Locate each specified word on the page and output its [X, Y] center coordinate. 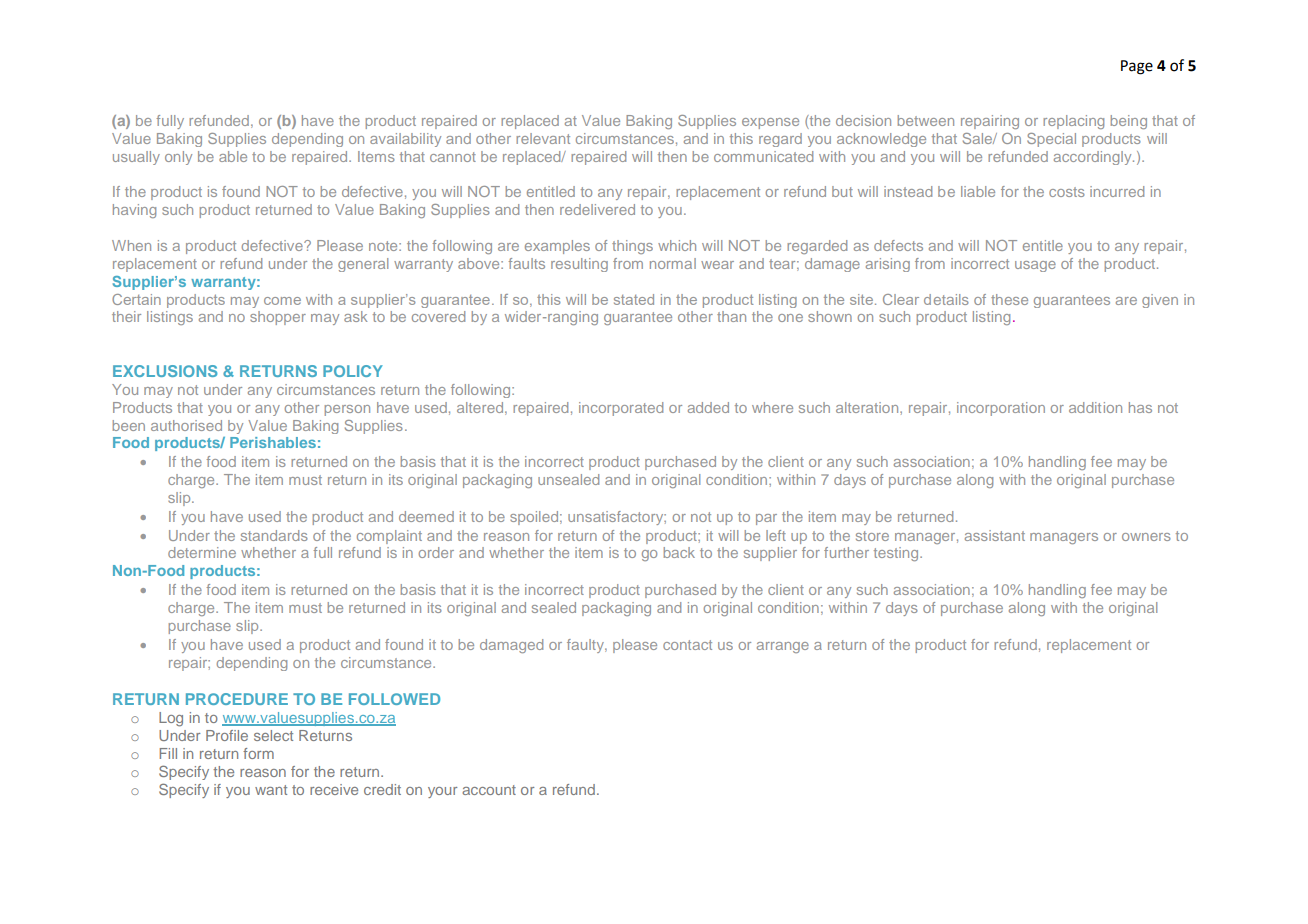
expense [770, 123]
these [1009, 299]
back [679, 552]
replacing [1073, 122]
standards [274, 535]
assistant [995, 535]
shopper [278, 318]
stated [634, 299]
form [258, 753]
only [178, 158]
